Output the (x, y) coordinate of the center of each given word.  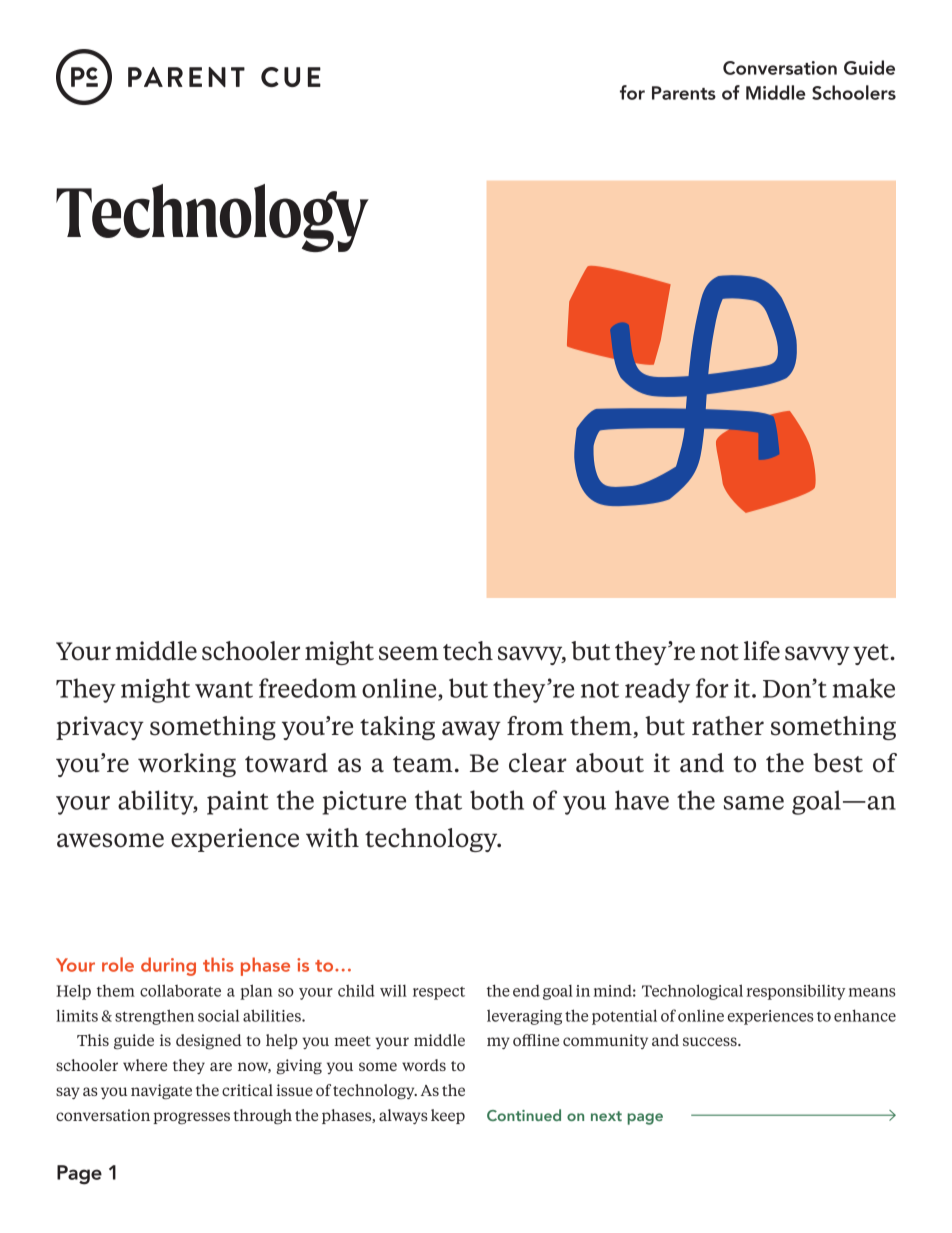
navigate (161, 1092)
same (754, 803)
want (224, 689)
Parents (684, 93)
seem (409, 653)
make (864, 688)
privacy (100, 728)
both (497, 800)
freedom (308, 688)
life (762, 651)
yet (872, 654)
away (471, 730)
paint (238, 803)
